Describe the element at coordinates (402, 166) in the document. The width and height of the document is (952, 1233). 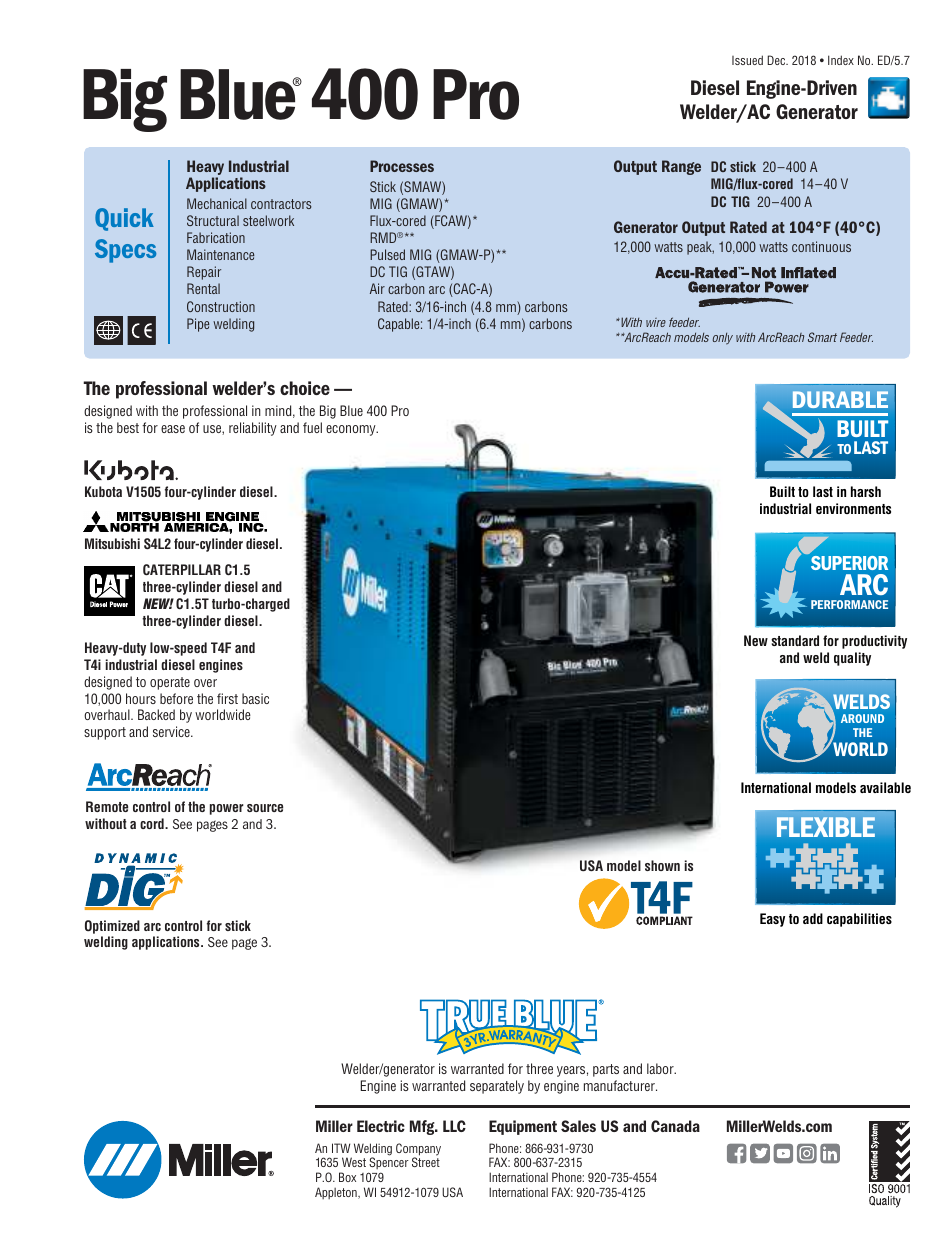
I see `Processes` at that location.
